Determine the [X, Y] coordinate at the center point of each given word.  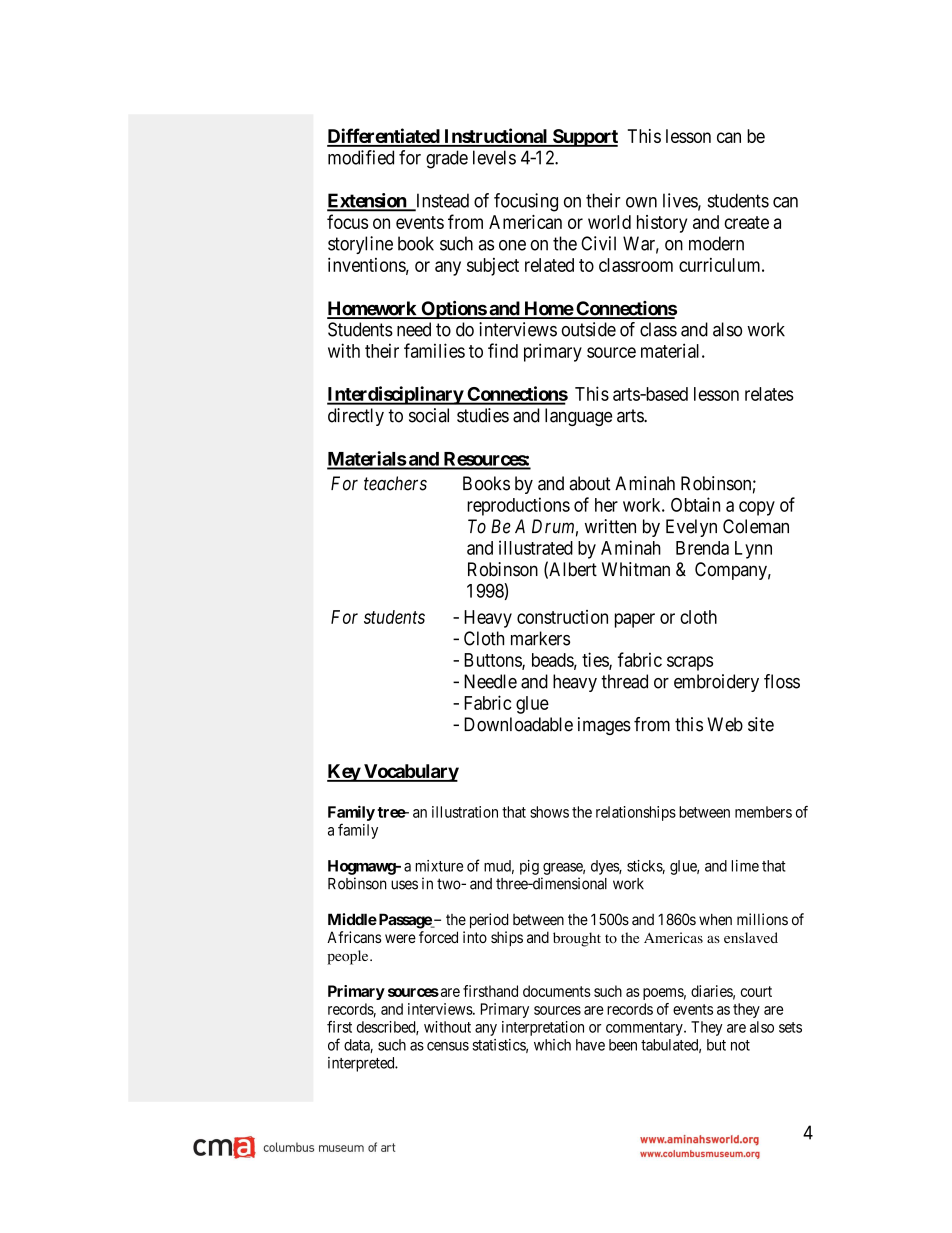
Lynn [753, 550]
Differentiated [384, 137]
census [448, 1046]
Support [584, 138]
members [763, 812]
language [578, 417]
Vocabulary [410, 773]
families [434, 350]
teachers [395, 483]
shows [549, 812]
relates [769, 394]
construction [562, 617]
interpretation [543, 1028]
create [746, 222]
